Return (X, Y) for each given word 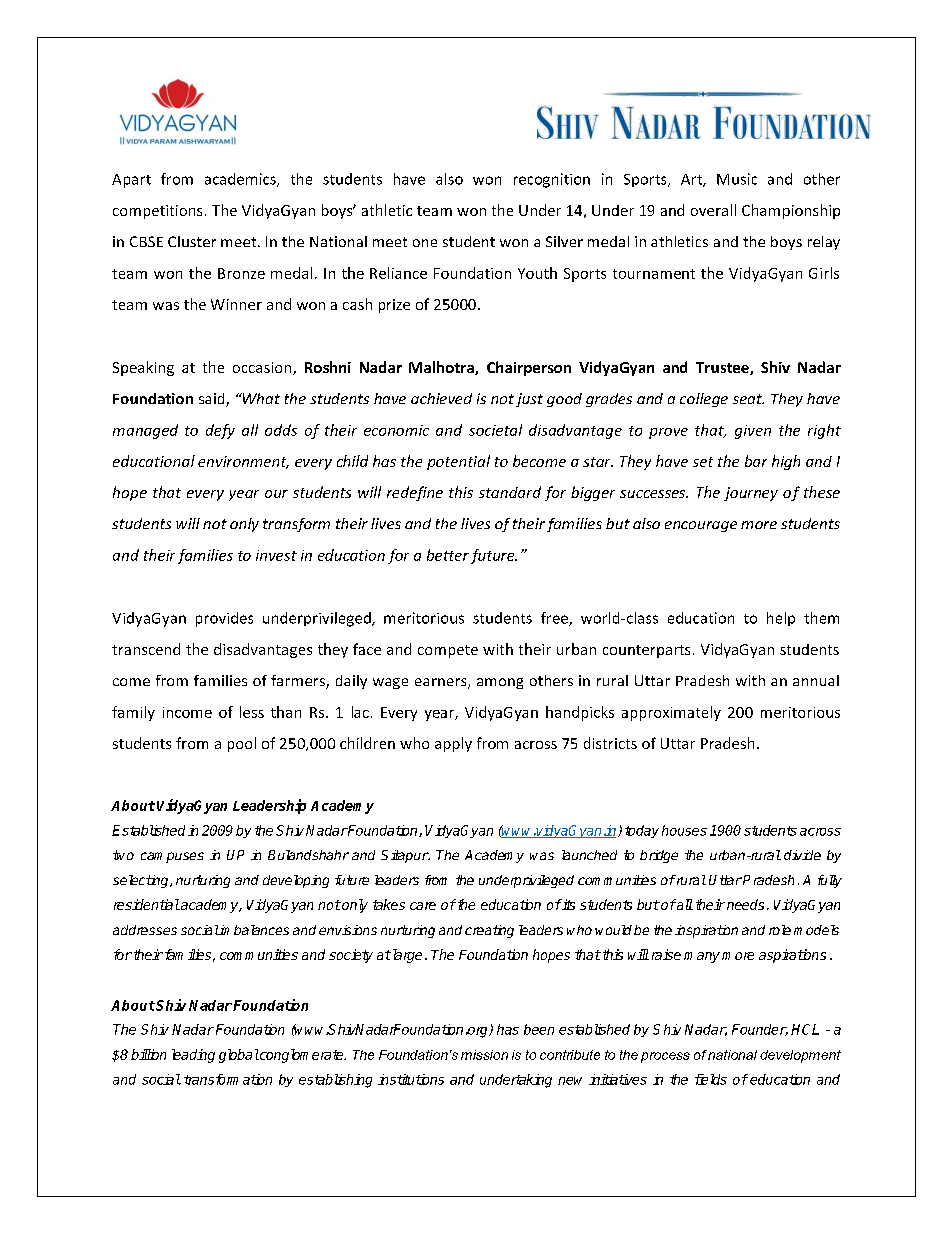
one (425, 243)
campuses (172, 857)
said (213, 400)
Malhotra (442, 368)
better (448, 555)
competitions (157, 212)
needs (745, 904)
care (423, 906)
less (252, 712)
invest (276, 555)
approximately (671, 713)
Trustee (723, 368)
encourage (701, 526)
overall (713, 210)
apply (453, 744)
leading (193, 1056)
